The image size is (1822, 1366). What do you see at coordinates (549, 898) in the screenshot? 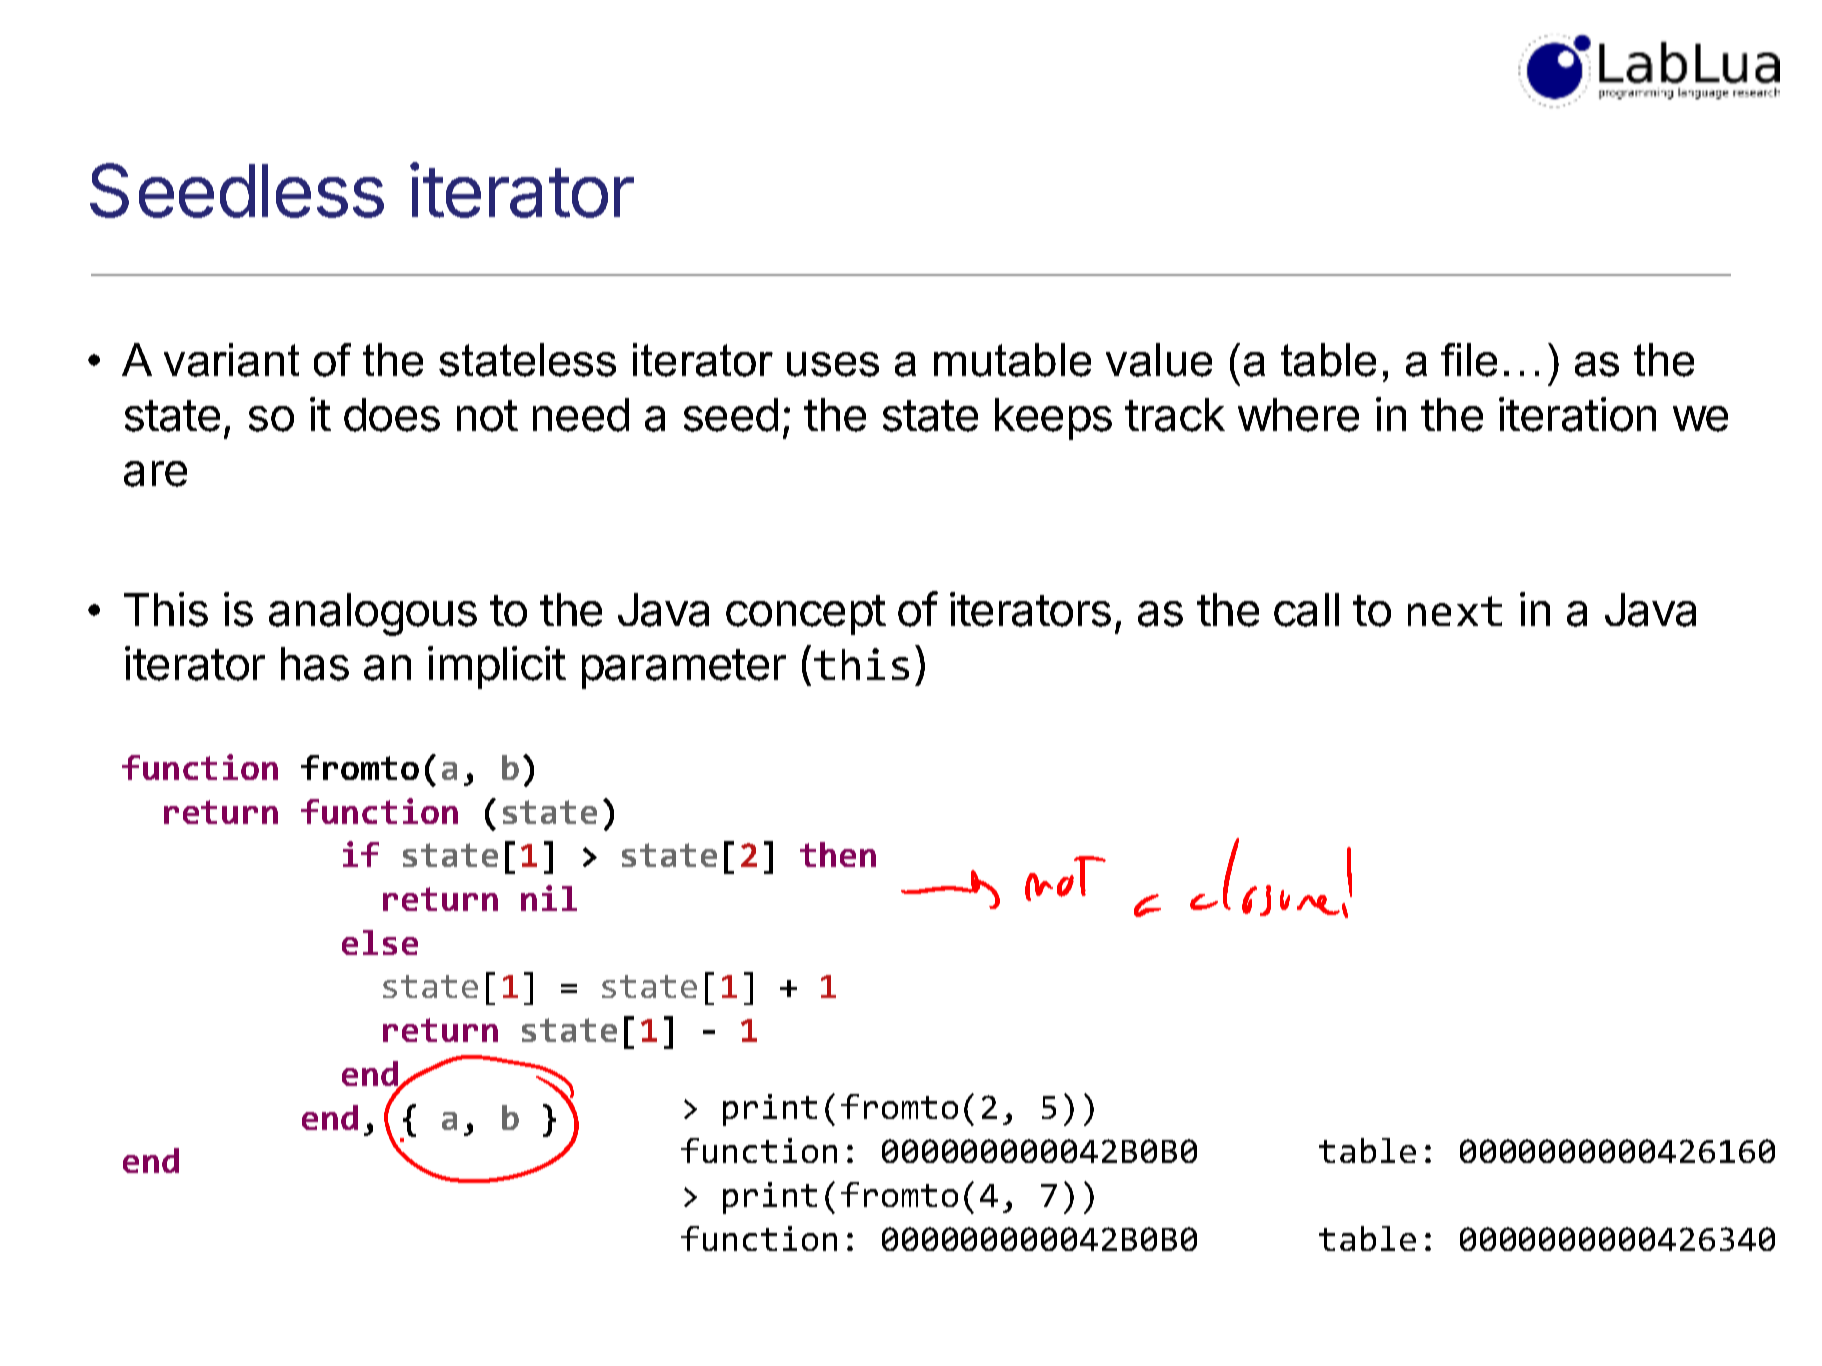
I see `nil` at bounding box center [549, 898].
